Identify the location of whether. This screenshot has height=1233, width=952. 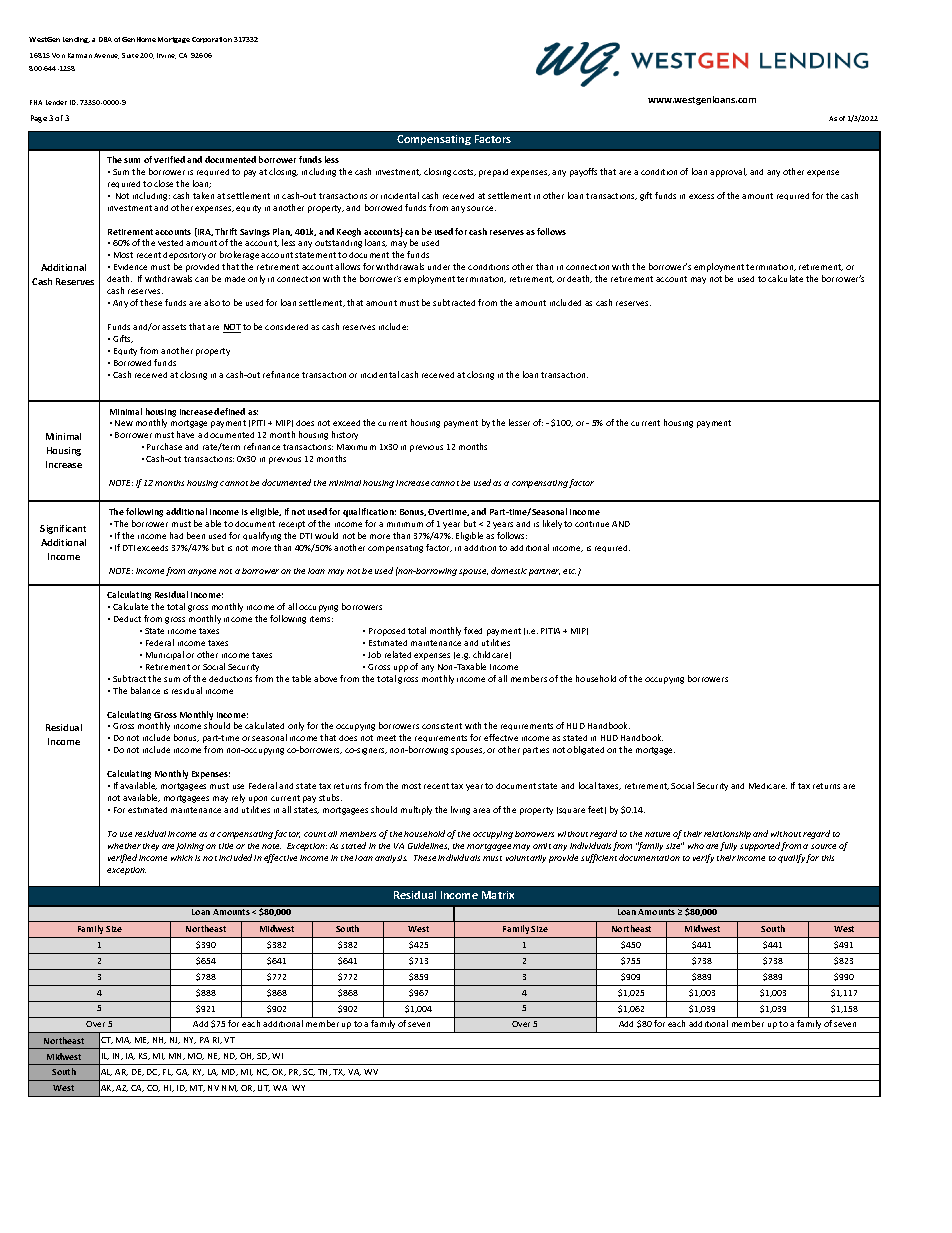
(124, 846).
